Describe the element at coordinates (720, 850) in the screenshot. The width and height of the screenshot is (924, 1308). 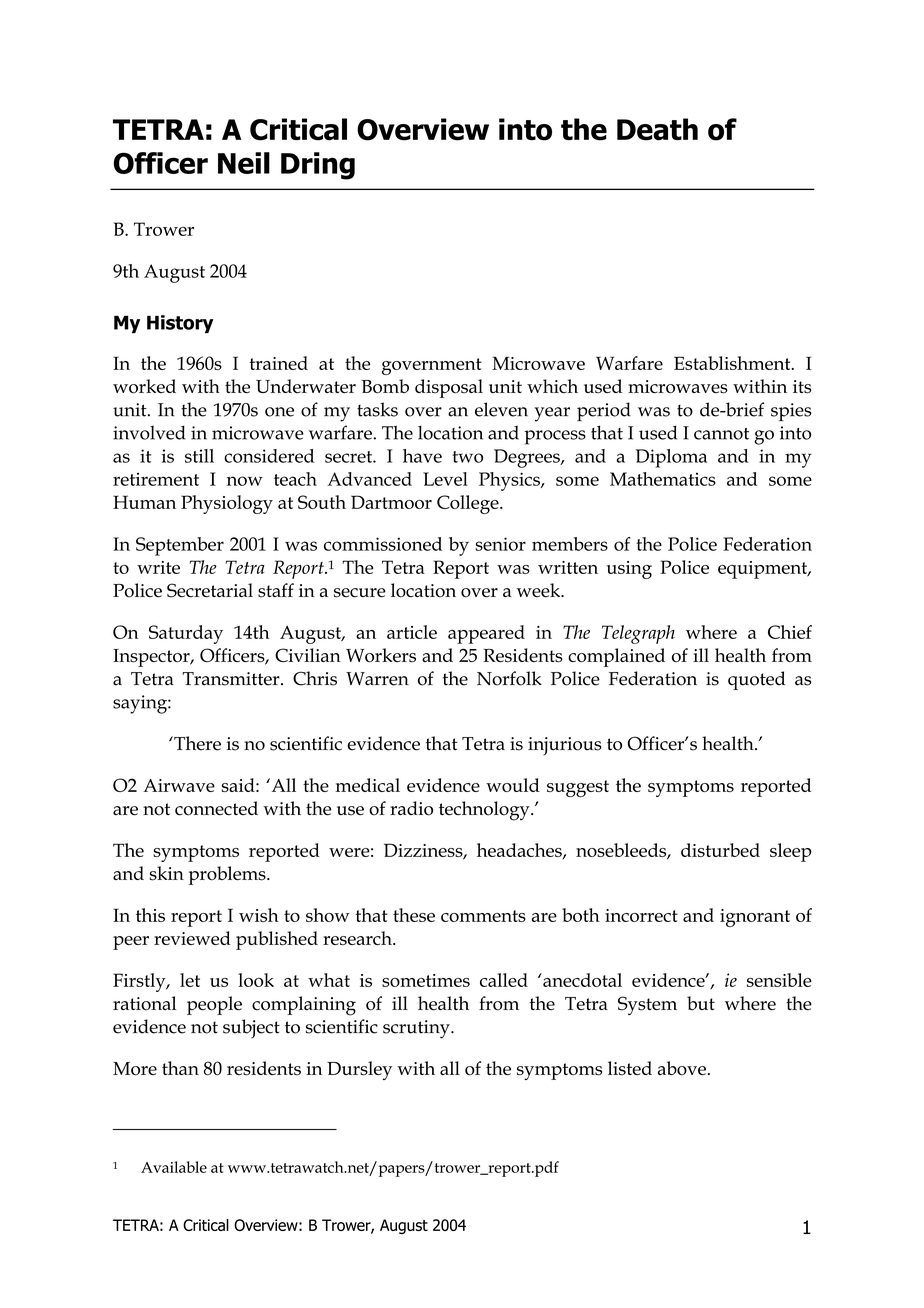
I see `disturbed` at that location.
